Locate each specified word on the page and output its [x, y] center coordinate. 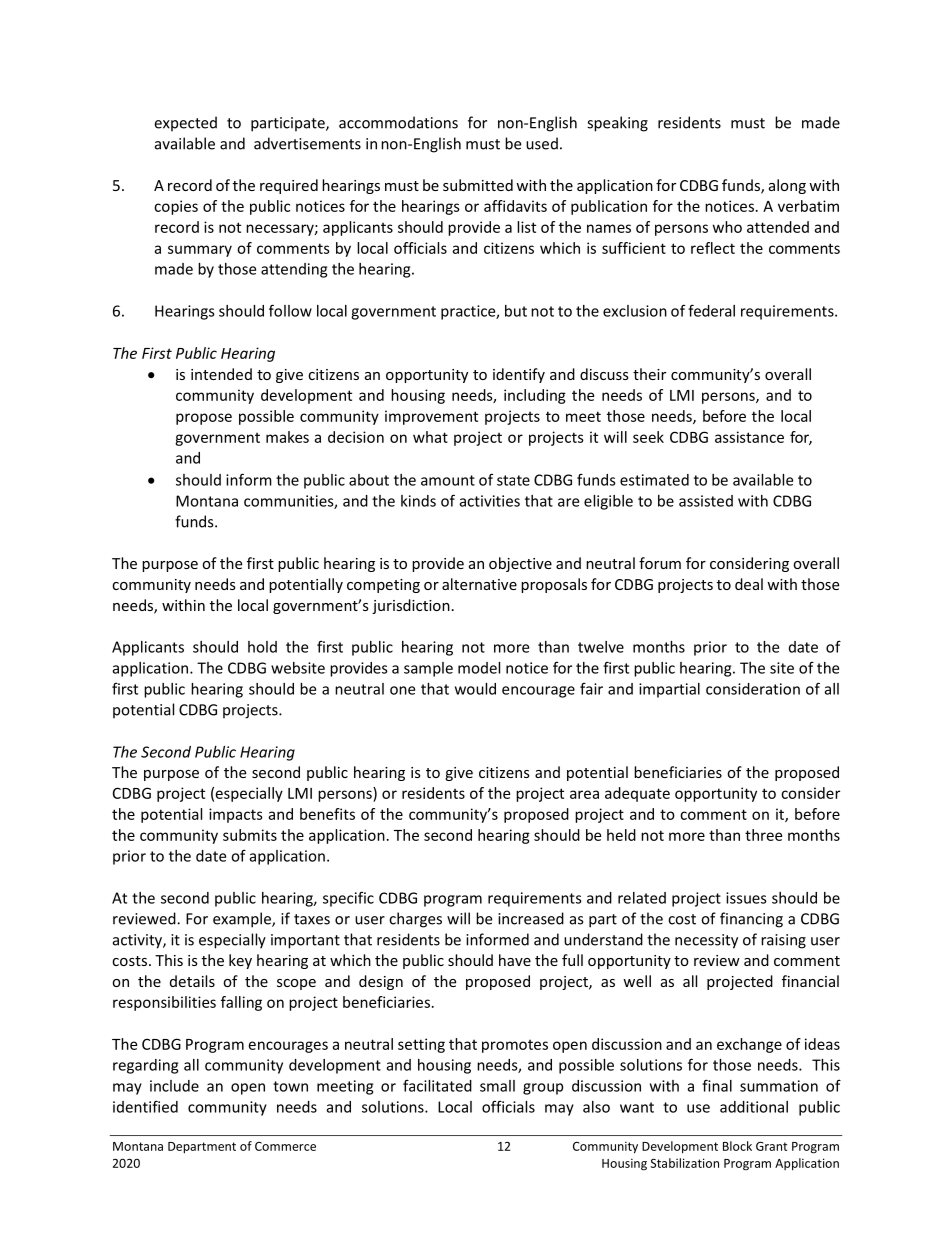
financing [751, 920]
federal [711, 310]
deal [749, 584]
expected [185, 124]
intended [221, 374]
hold [262, 647]
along [787, 186]
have [515, 960]
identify [519, 375]
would [475, 689]
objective [520, 564]
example [243, 920]
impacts [236, 815]
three [763, 835]
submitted [478, 185]
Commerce [285, 1146]
